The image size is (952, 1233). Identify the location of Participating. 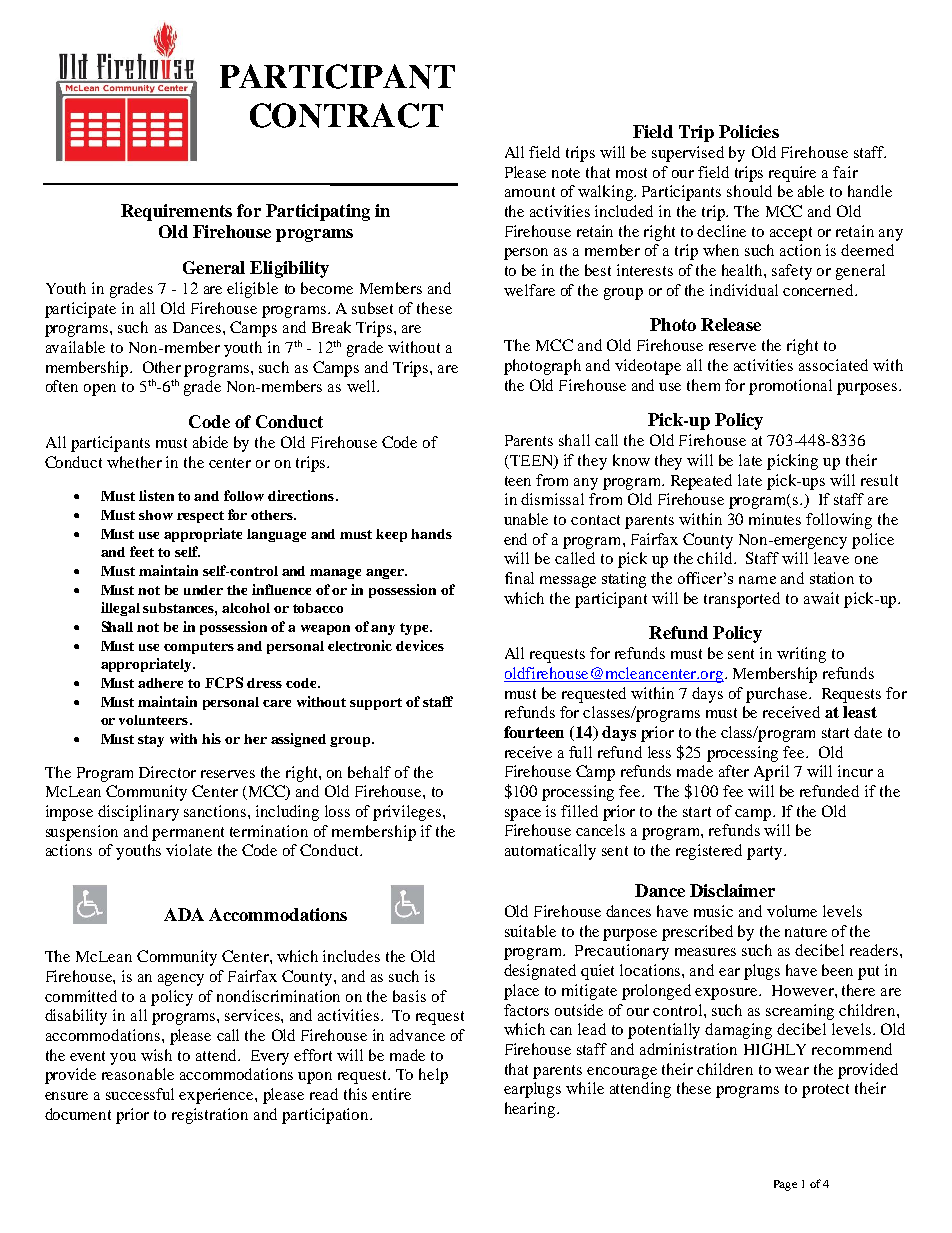
(318, 212).
